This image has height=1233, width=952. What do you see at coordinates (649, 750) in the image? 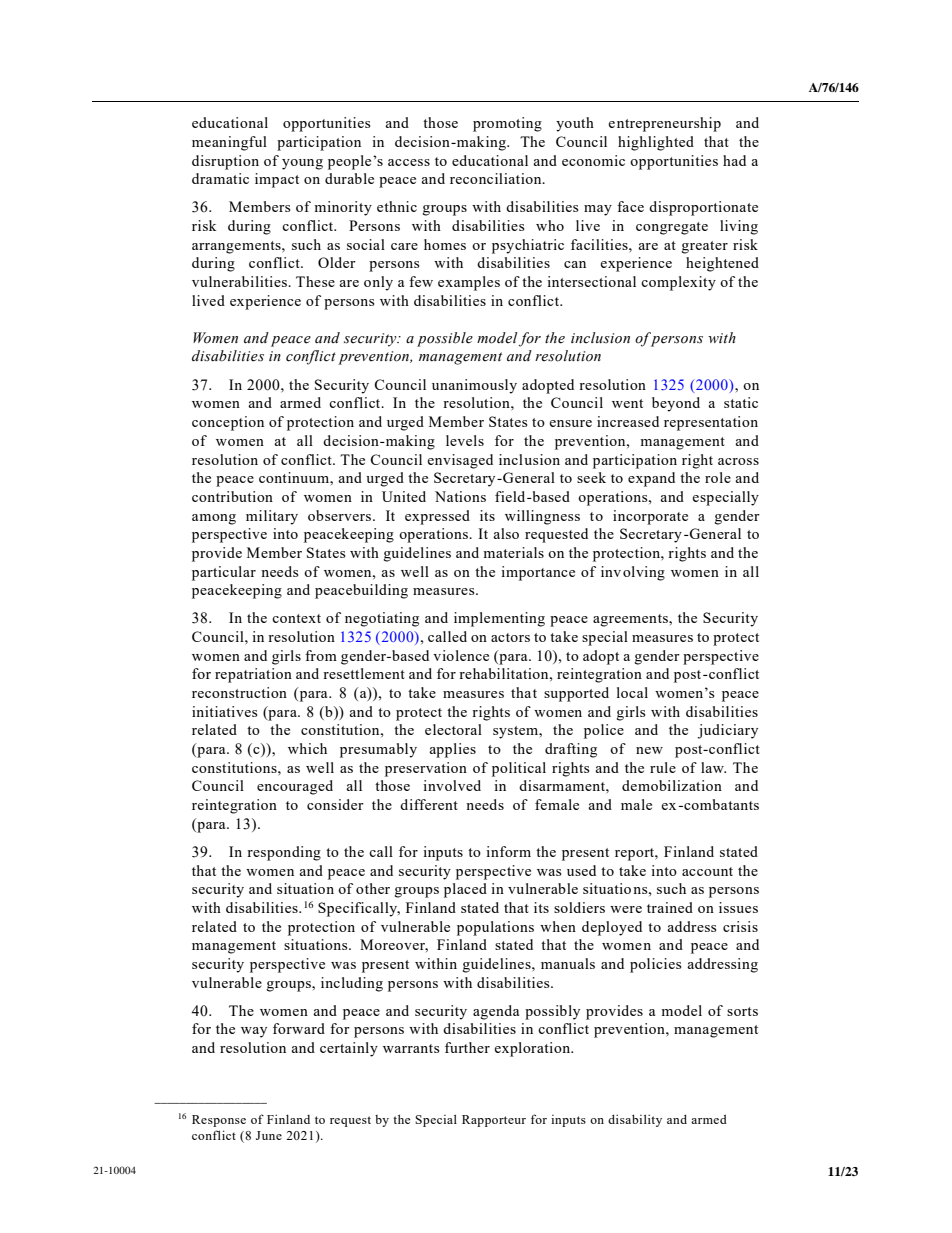
I see `new` at bounding box center [649, 750].
